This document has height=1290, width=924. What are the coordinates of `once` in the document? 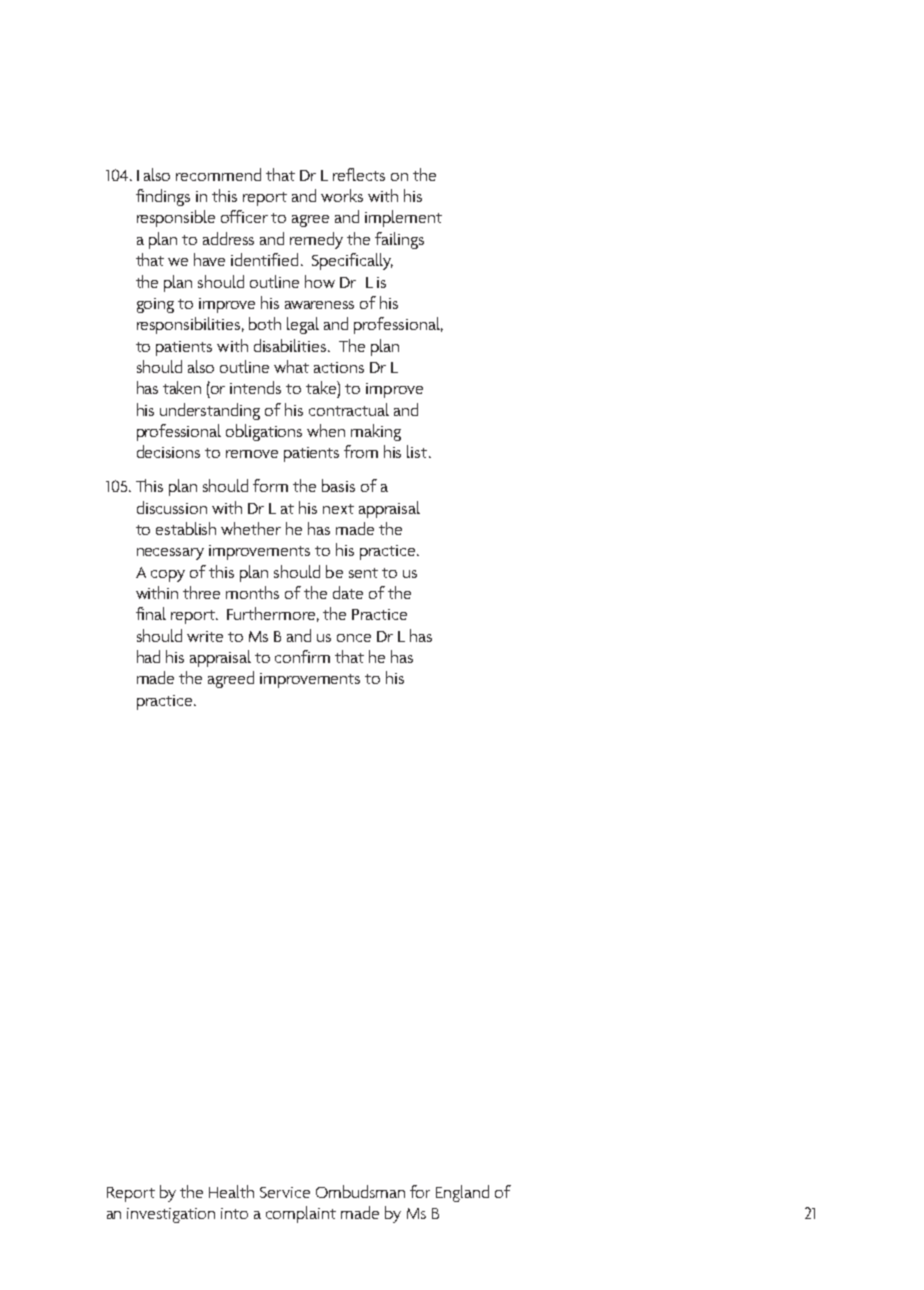 It's located at (354, 638).
